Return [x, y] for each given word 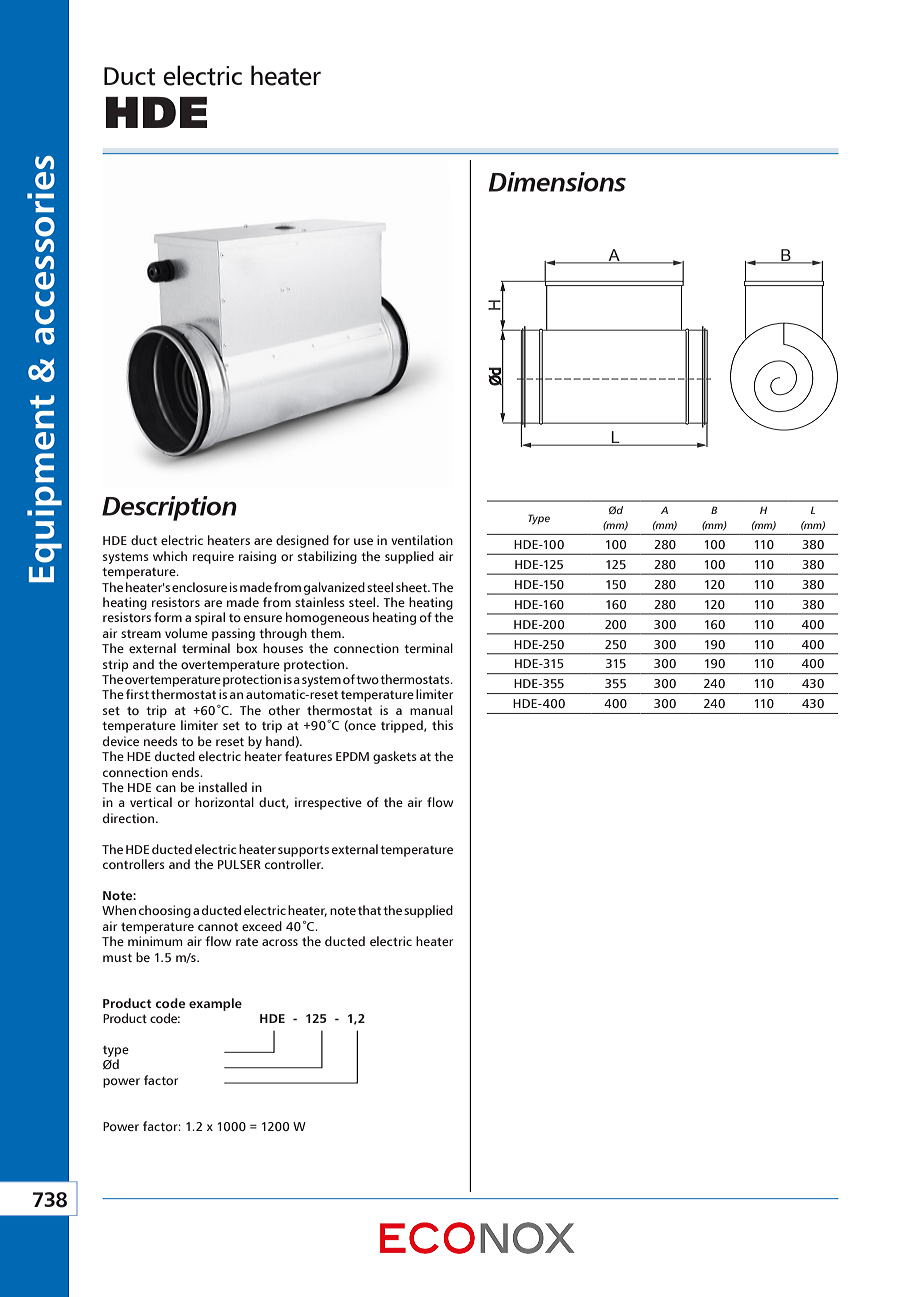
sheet [412, 587]
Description [169, 508]
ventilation [422, 540]
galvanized [334, 588]
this [442, 725]
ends [187, 772]
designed [302, 541]
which [170, 556]
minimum [155, 941]
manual [431, 710]
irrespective [328, 803]
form [168, 617]
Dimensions [557, 182]
